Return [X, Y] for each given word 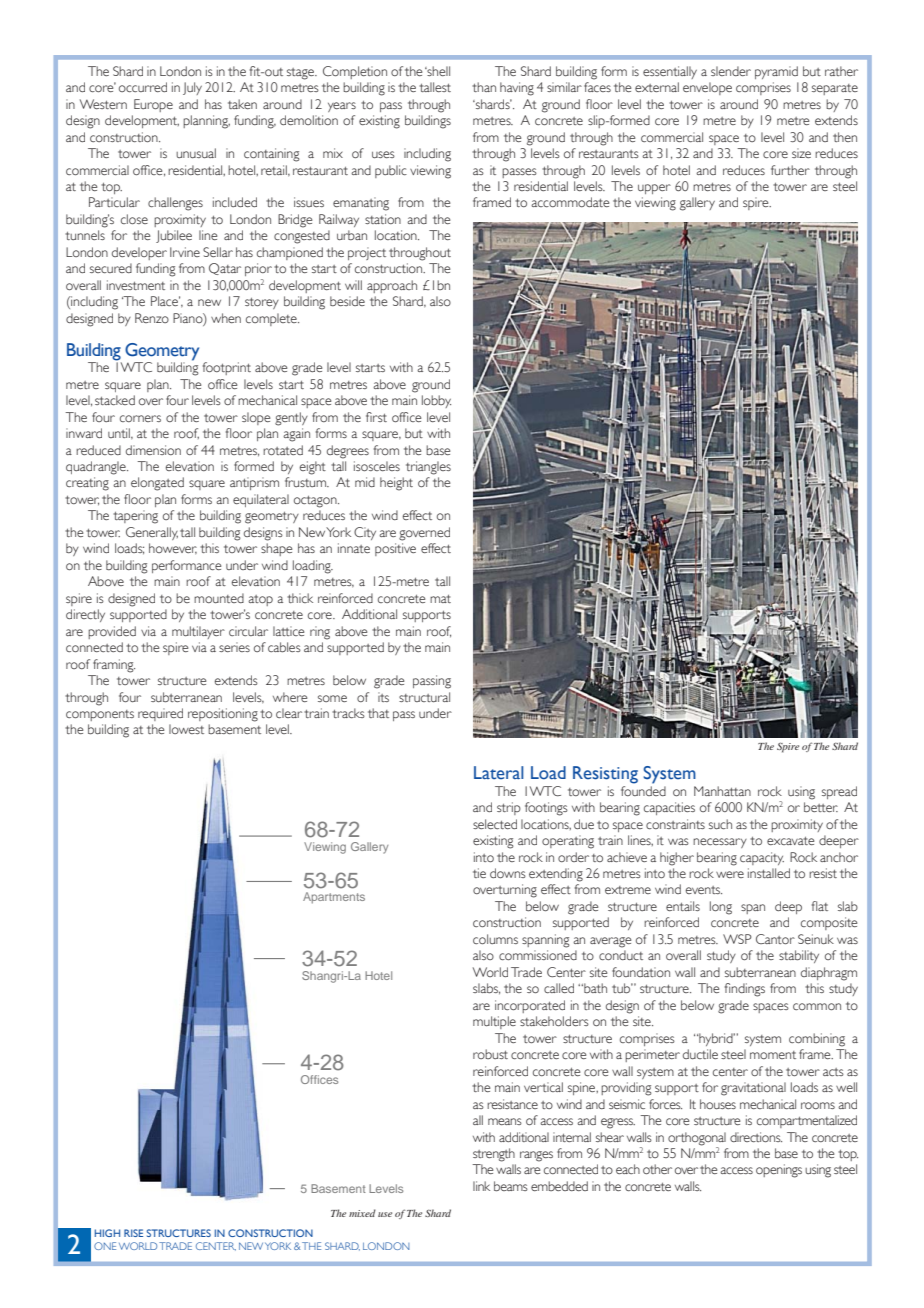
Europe [153, 105]
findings [745, 990]
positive [395, 549]
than [484, 87]
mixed [362, 1213]
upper [654, 189]
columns [495, 939]
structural [424, 697]
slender [731, 71]
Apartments [334, 898]
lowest [186, 729]
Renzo [152, 318]
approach [392, 286]
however [173, 549]
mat [440, 599]
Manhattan [722, 791]
